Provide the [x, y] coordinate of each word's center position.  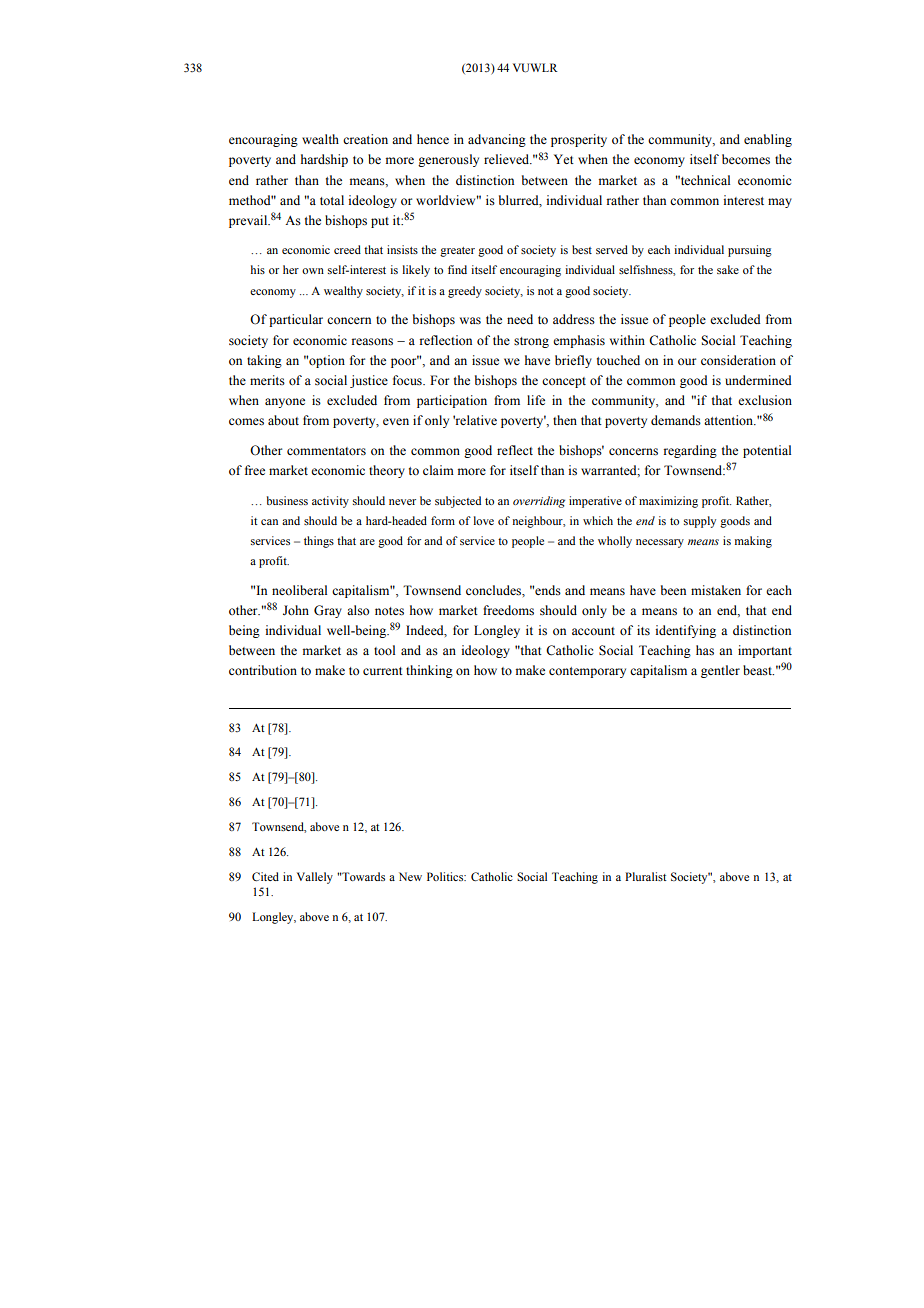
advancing [497, 140]
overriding [539, 502]
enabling [768, 140]
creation [365, 139]
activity [330, 502]
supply [700, 522]
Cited [265, 876]
